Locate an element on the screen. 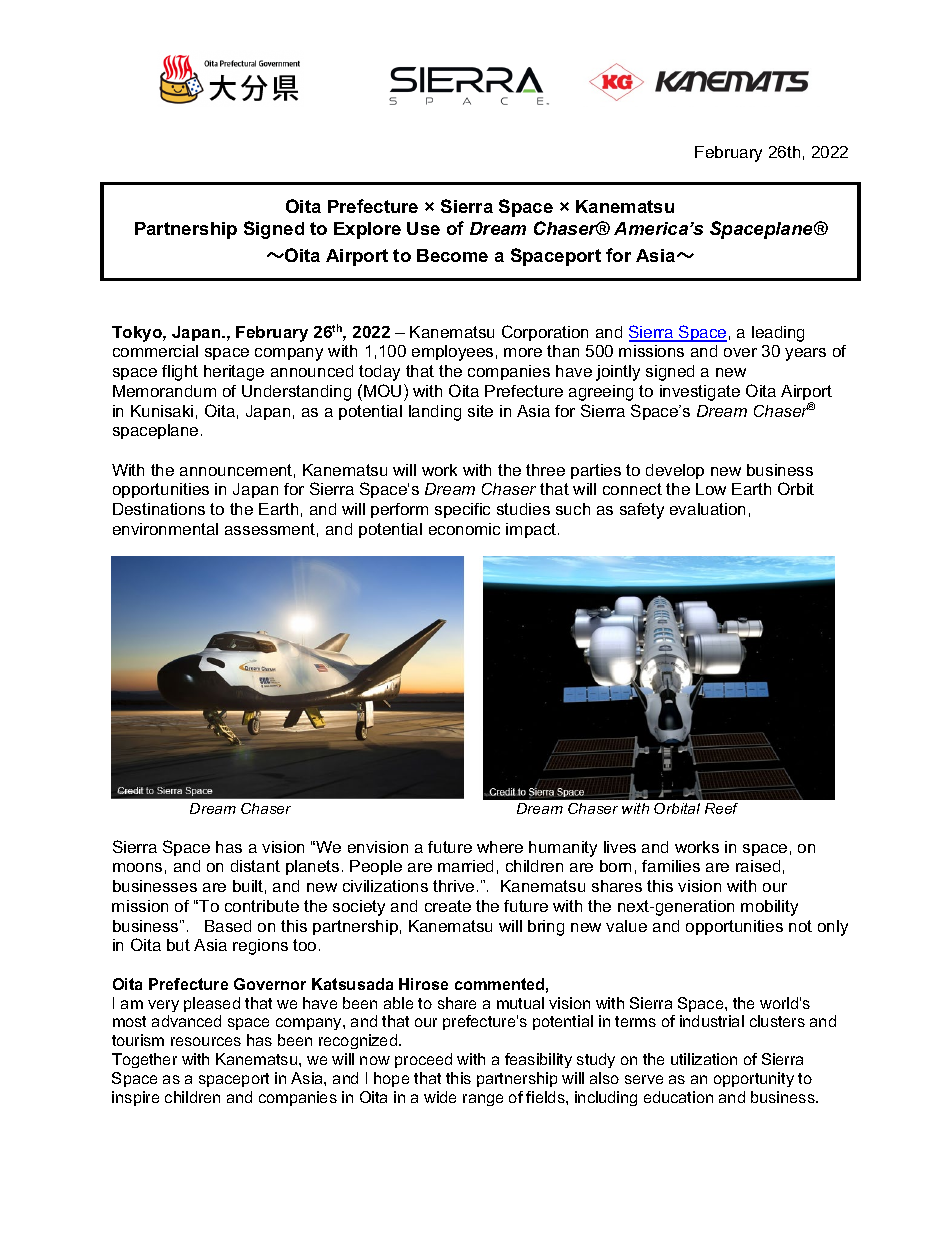 This screenshot has width=952, height=1233. environmental is located at coordinates (165, 529).
